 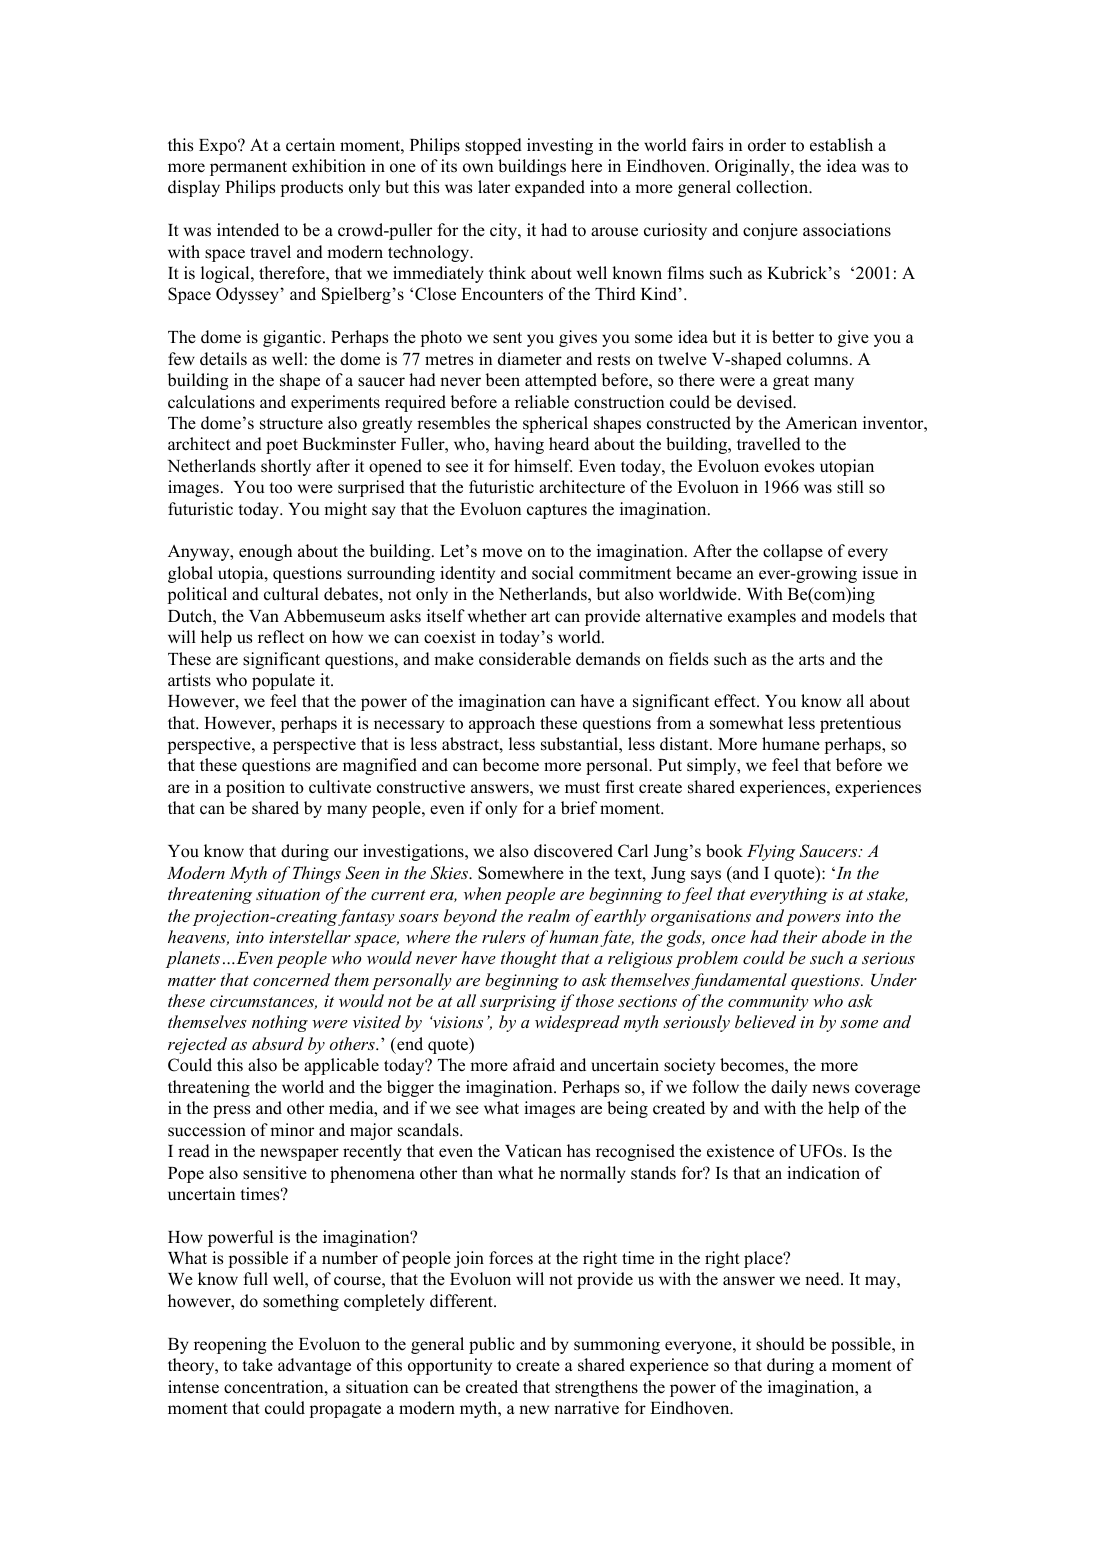 What do you see at coordinates (281, 637) in the page?
I see `reflect` at bounding box center [281, 637].
